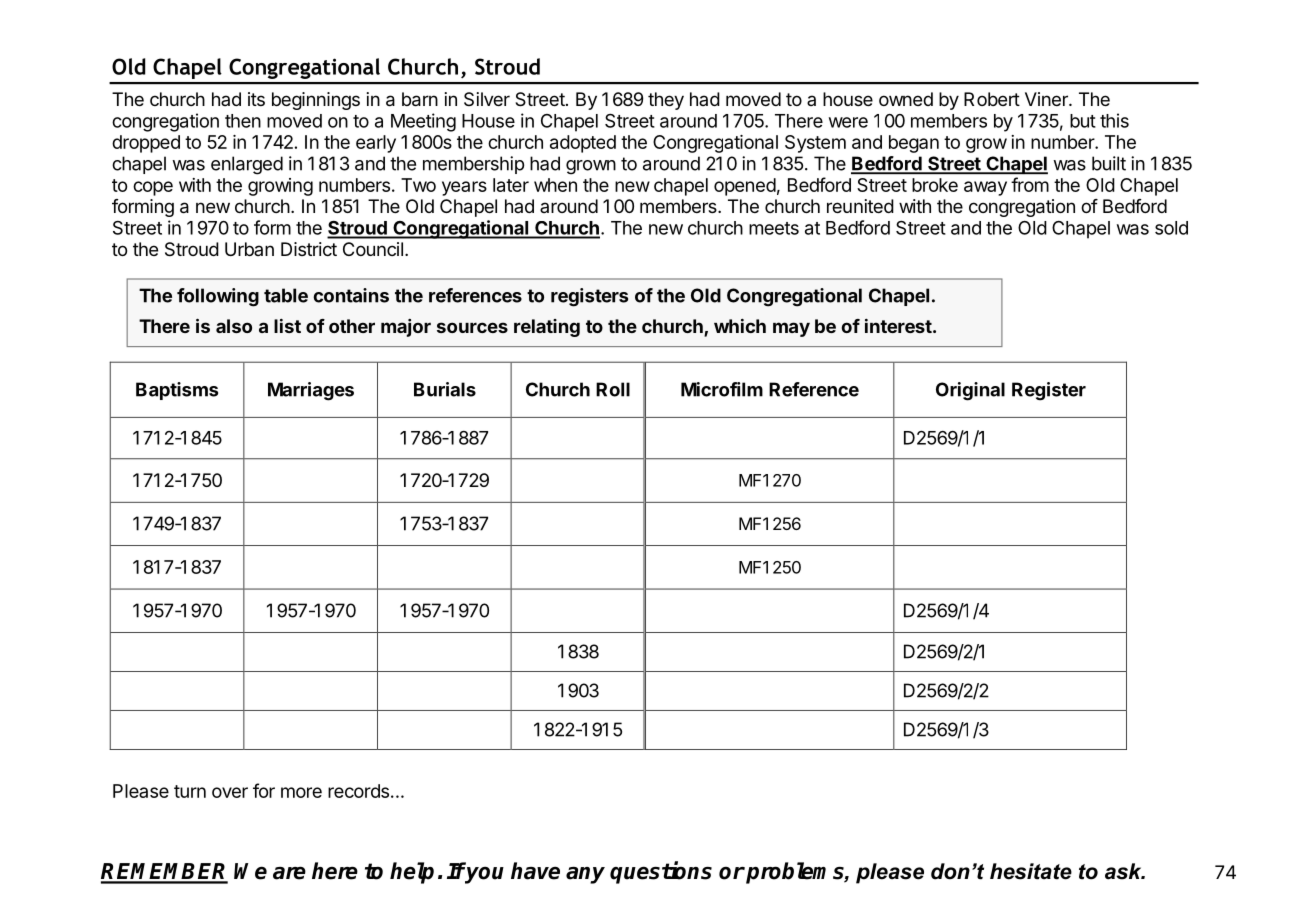 Image resolution: width=1308 pixels, height=924 pixels. What do you see at coordinates (358, 791) in the image?
I see `records` at bounding box center [358, 791].
